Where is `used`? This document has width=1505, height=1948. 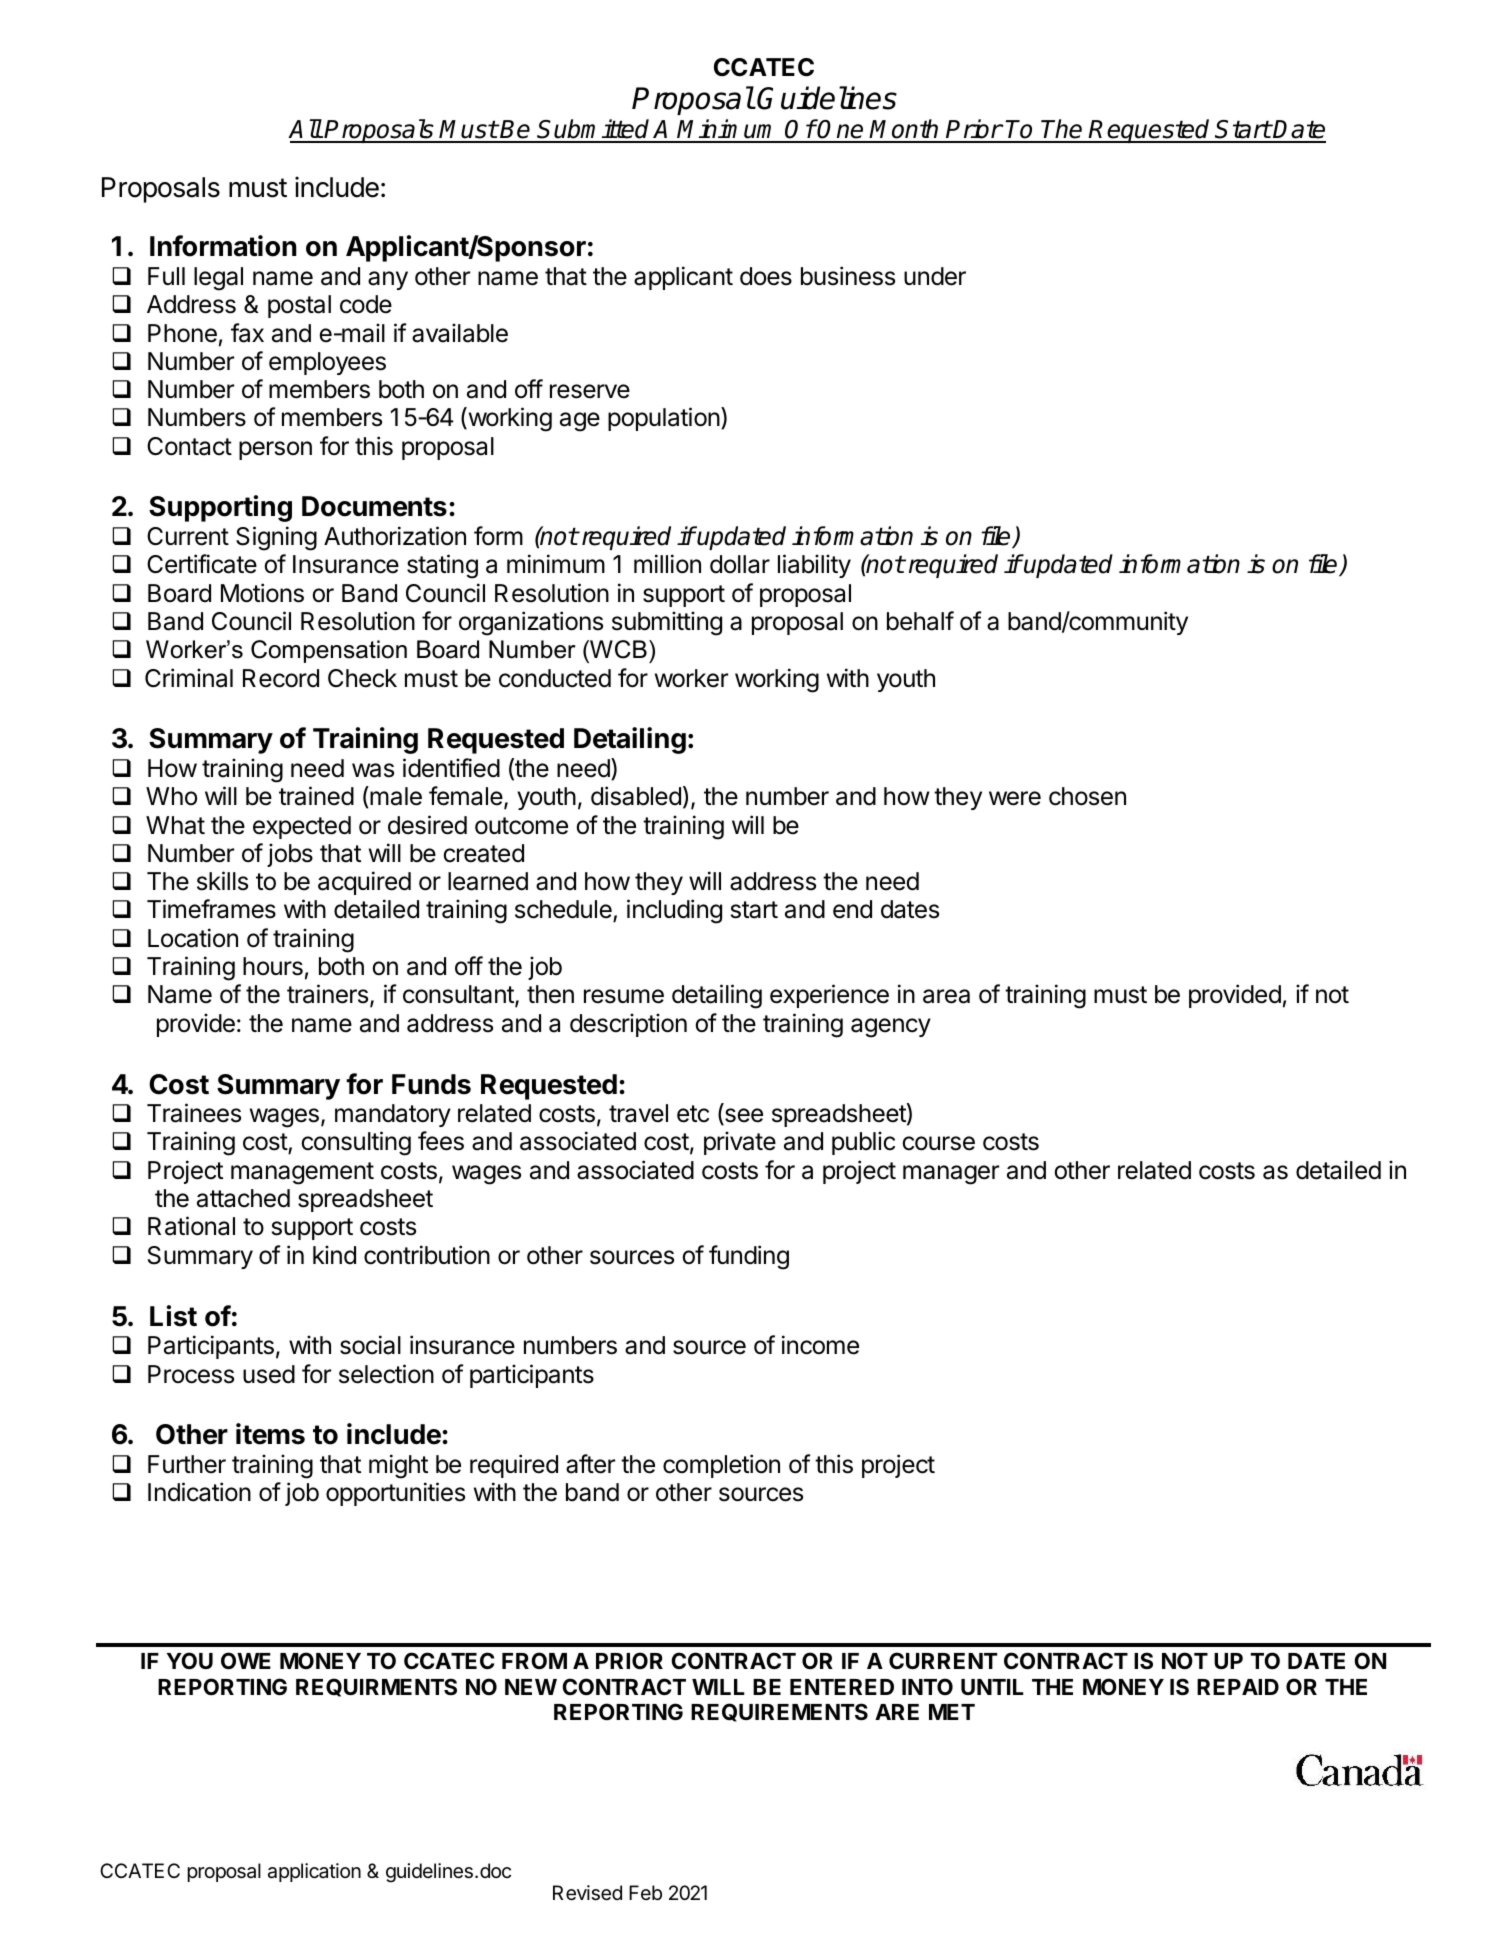 used is located at coordinates (269, 1374).
